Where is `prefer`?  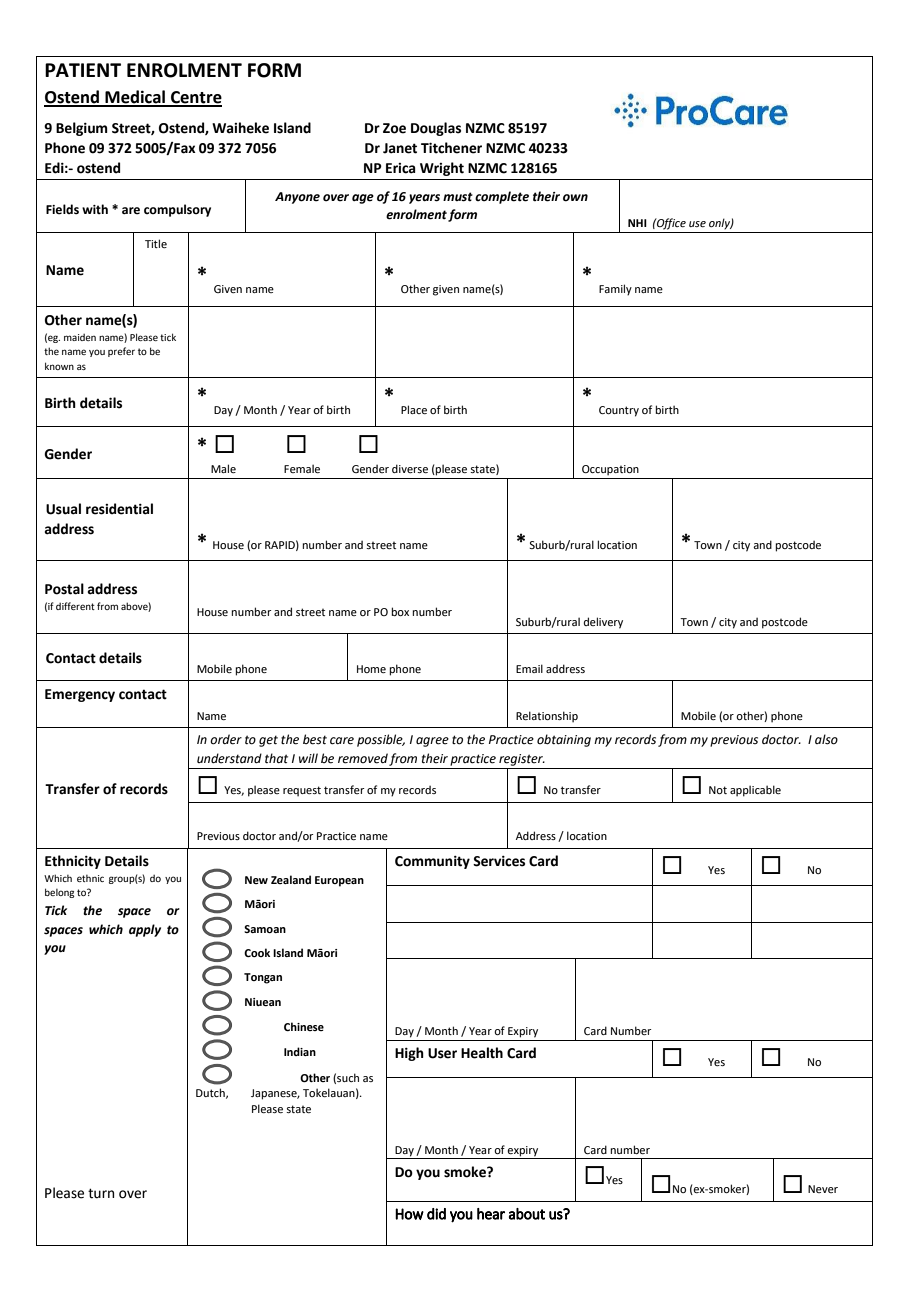 prefer is located at coordinates (121, 352).
